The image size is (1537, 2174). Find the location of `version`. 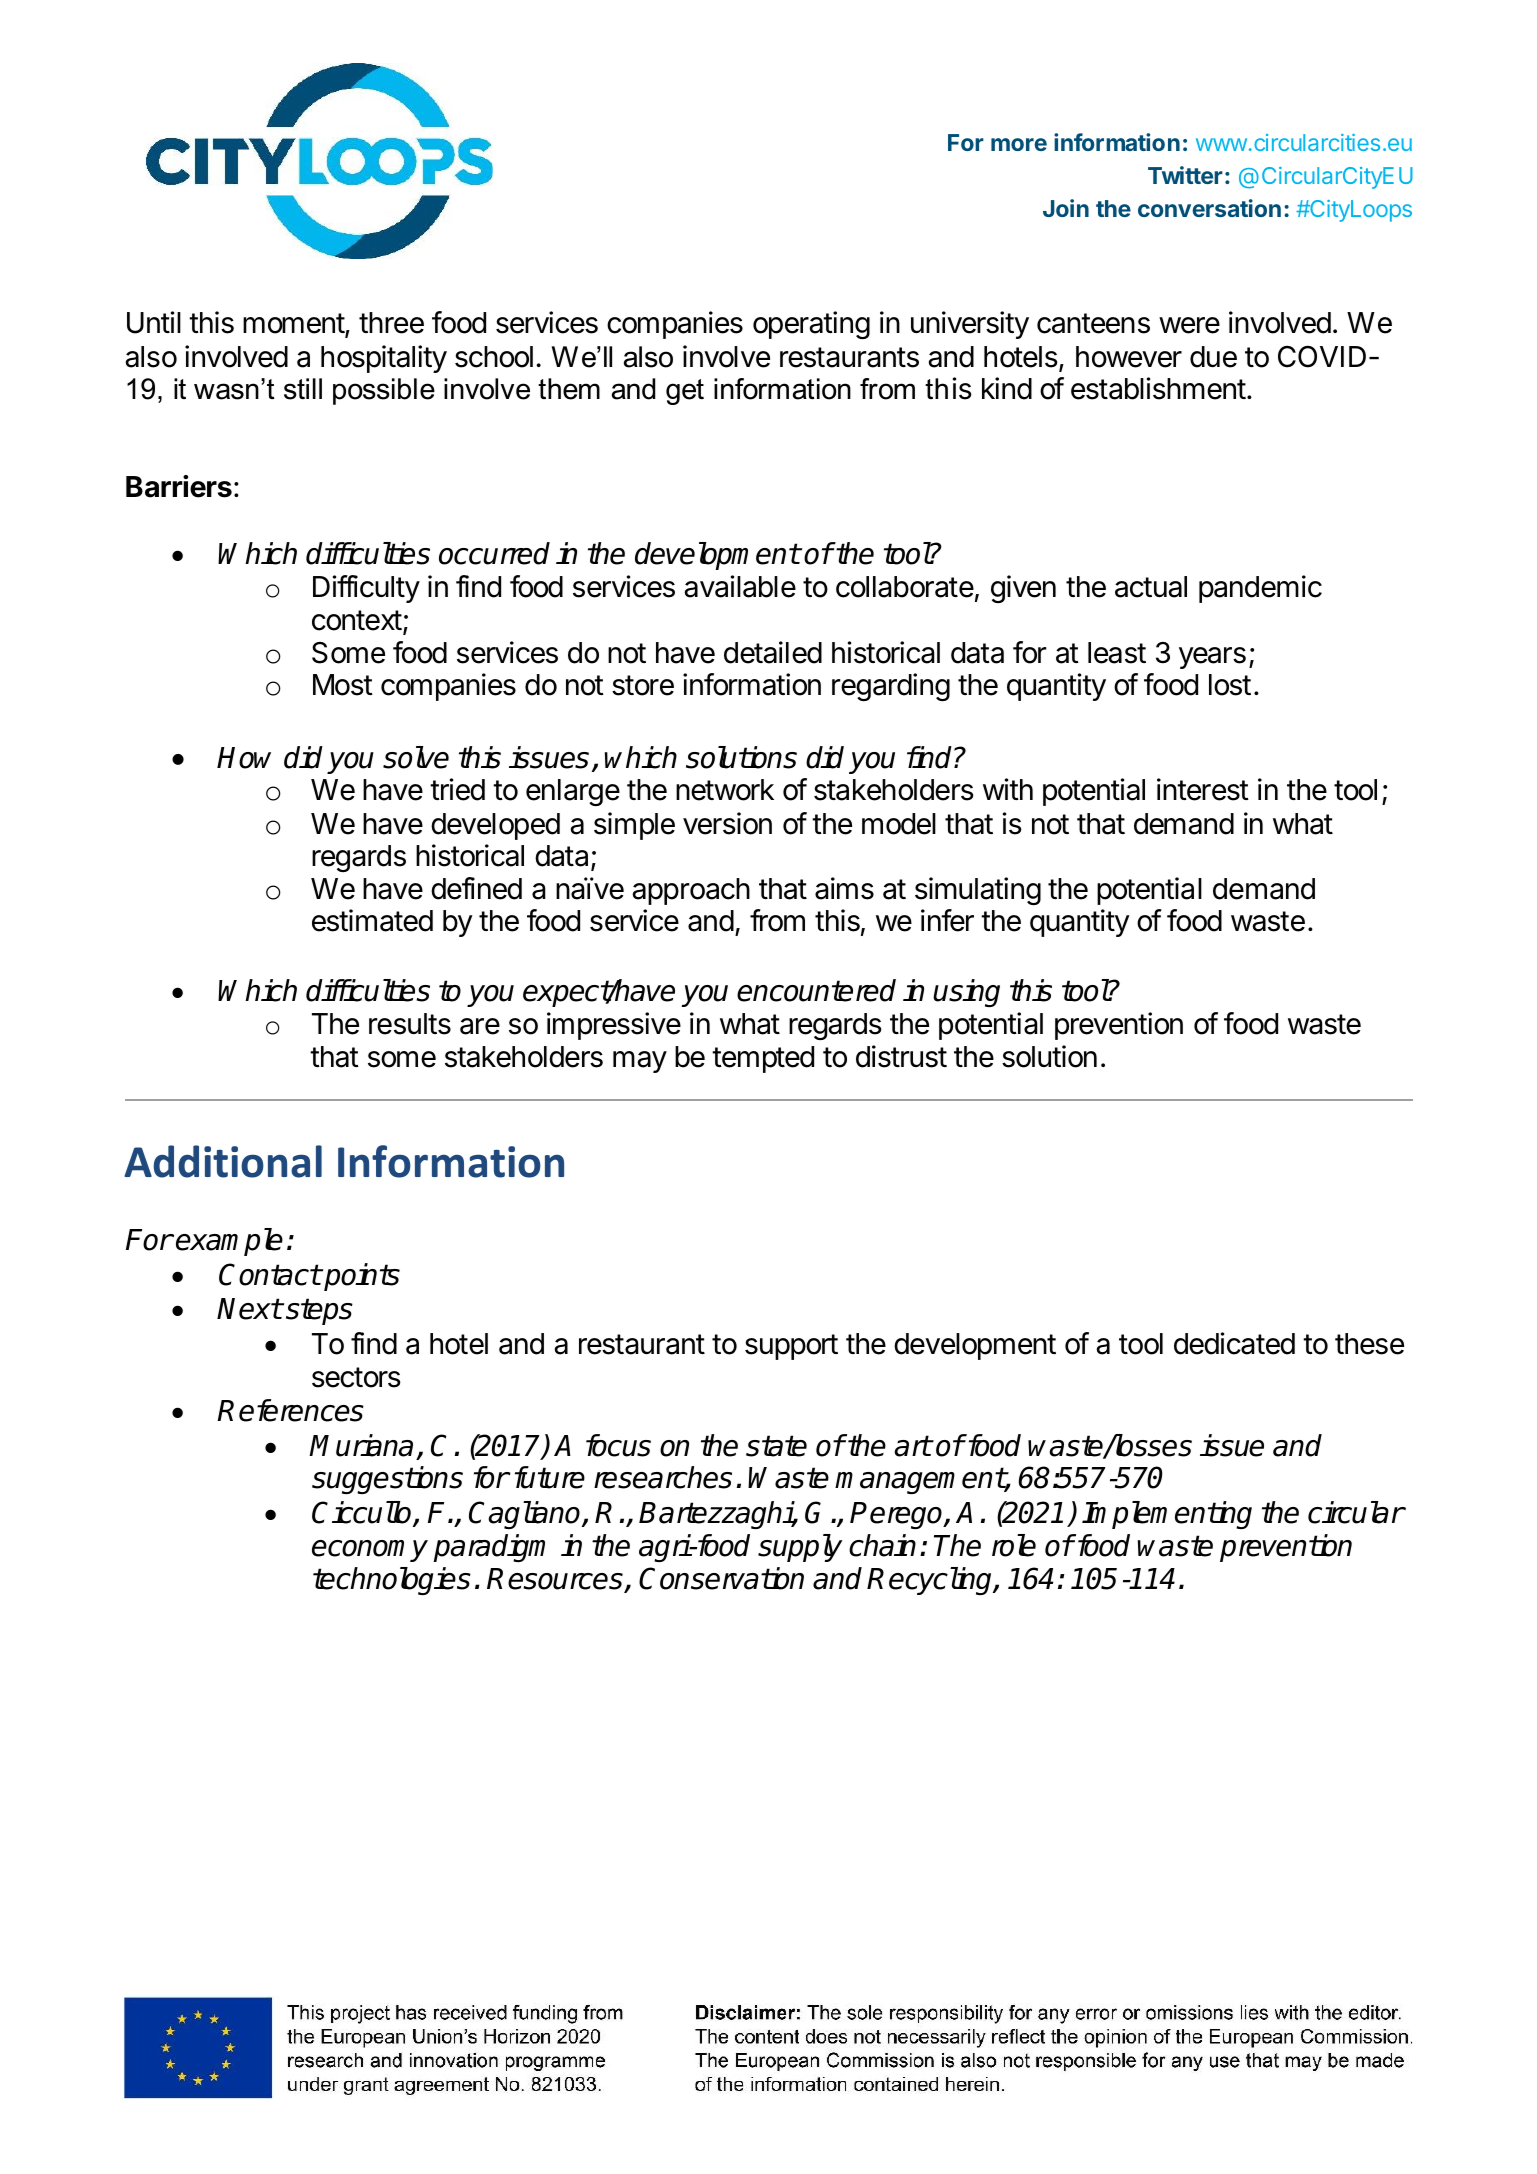

version is located at coordinates (727, 823).
